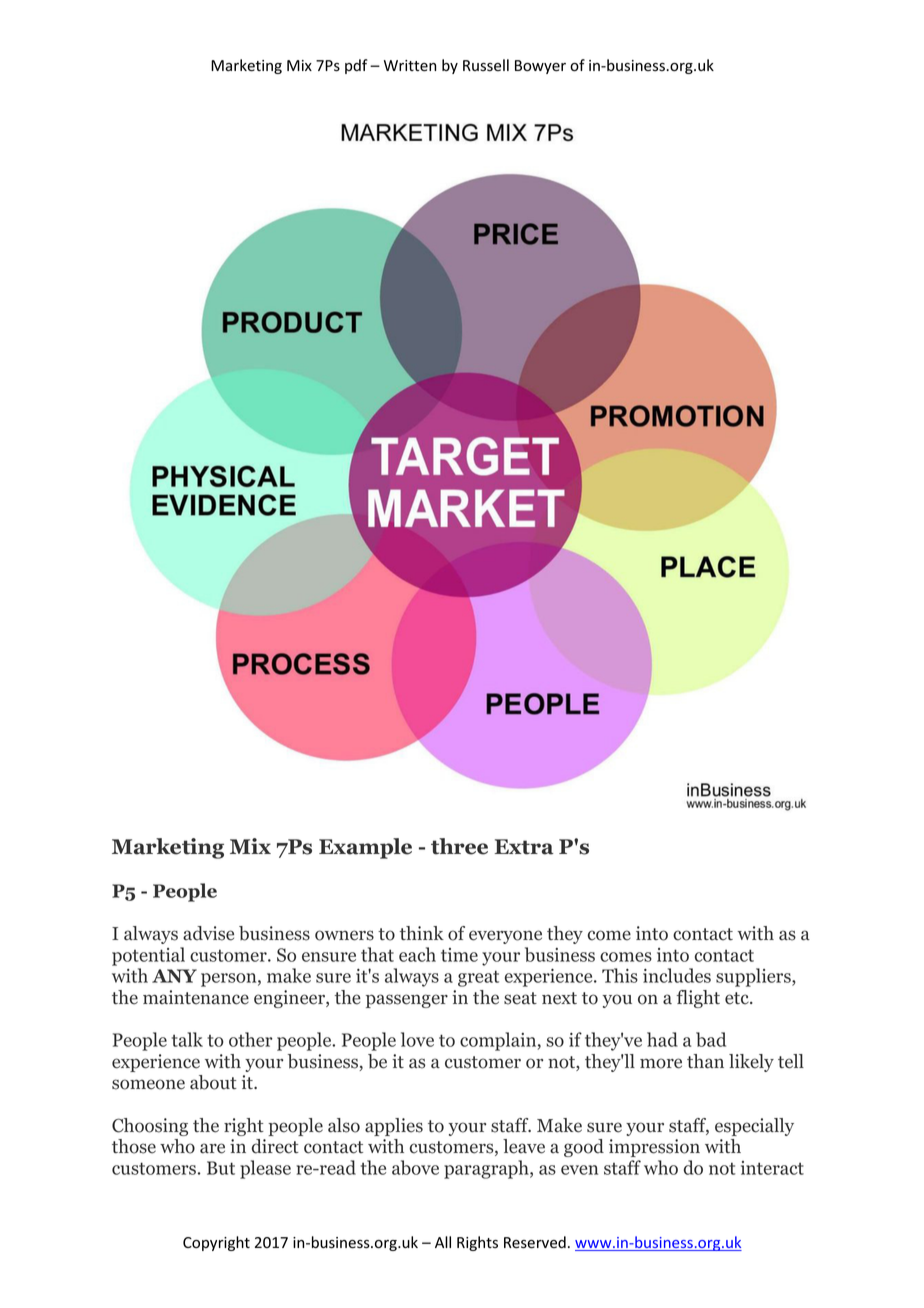 The width and height of the screenshot is (924, 1308). Describe the element at coordinates (524, 847) in the screenshot. I see `Extra` at that location.
